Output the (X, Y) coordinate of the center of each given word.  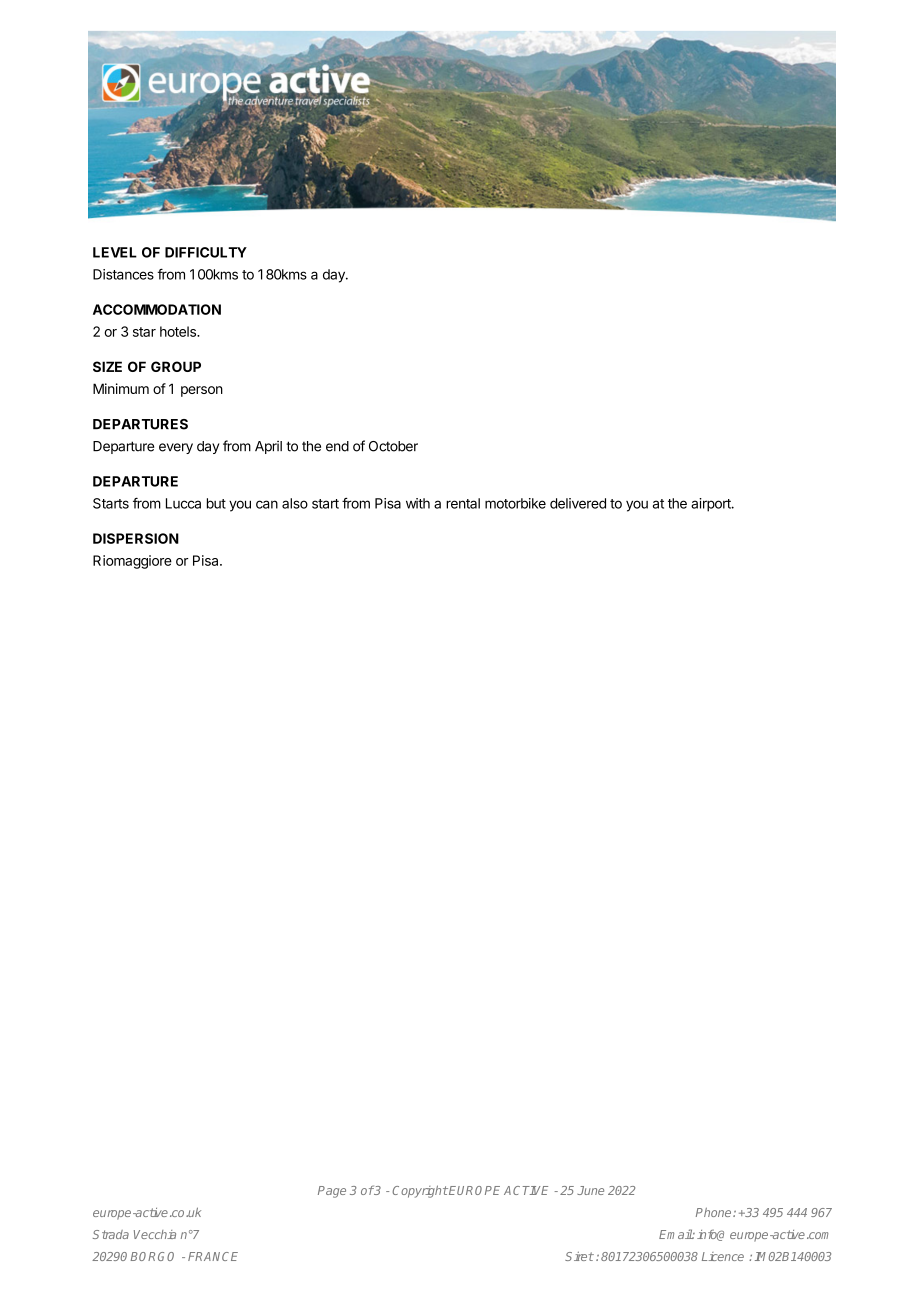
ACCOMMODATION (157, 309)
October (393, 446)
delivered (578, 503)
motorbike (515, 503)
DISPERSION (136, 538)
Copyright (420, 1191)
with (418, 503)
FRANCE (213, 1256)
